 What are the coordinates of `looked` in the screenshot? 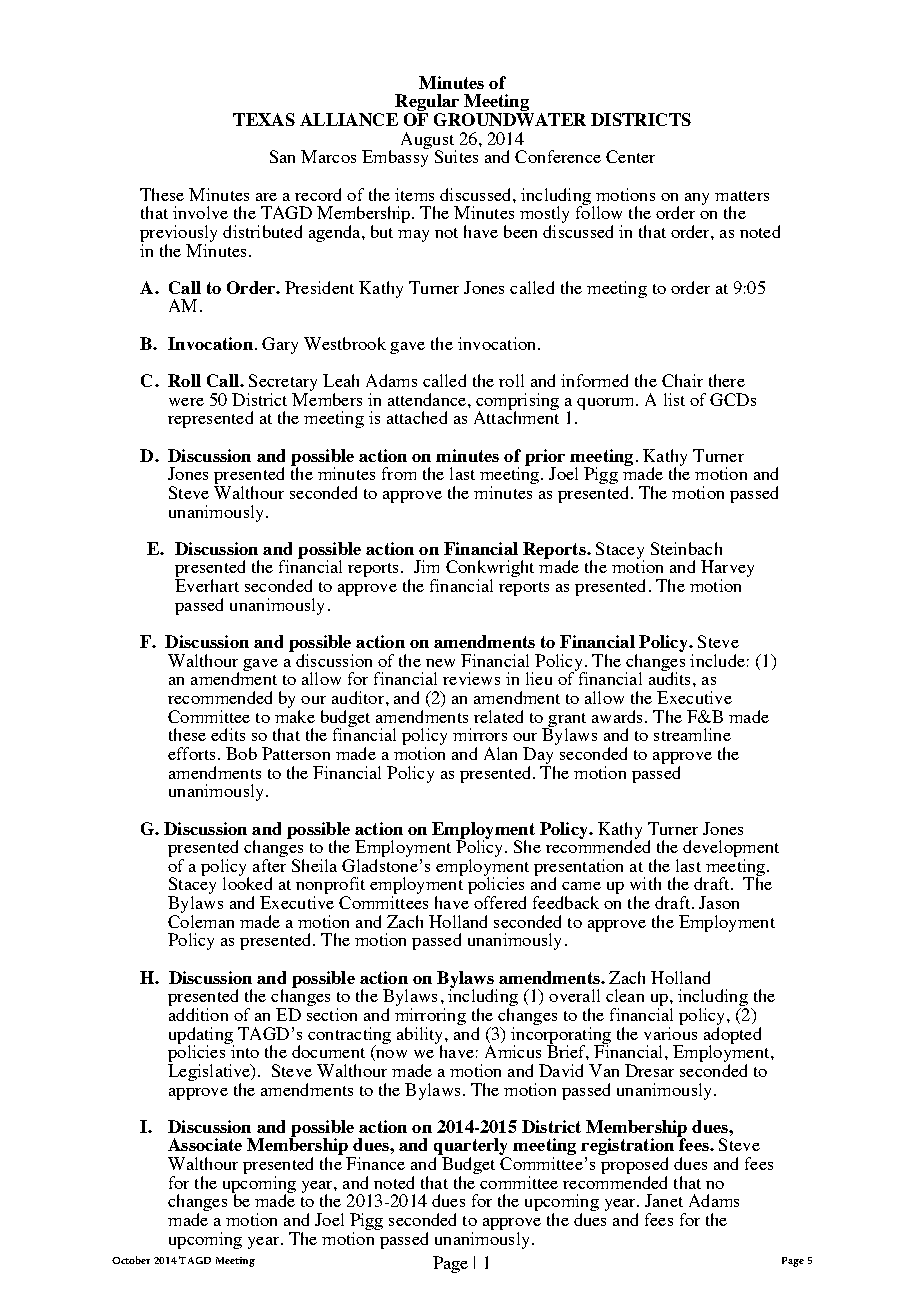 It's located at (247, 882).
